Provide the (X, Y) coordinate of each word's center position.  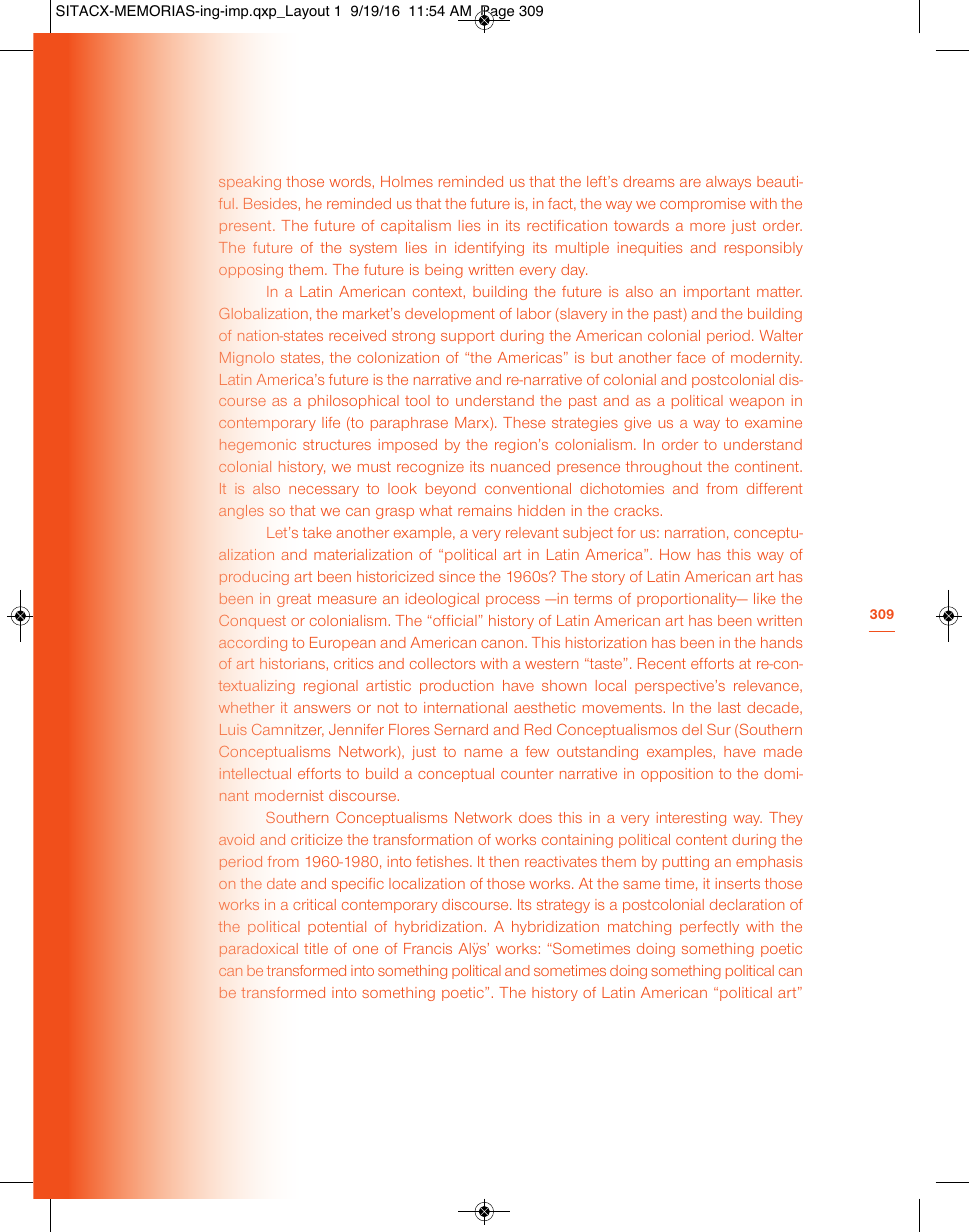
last (729, 707)
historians (292, 663)
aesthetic (545, 707)
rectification (567, 225)
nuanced (520, 466)
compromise (703, 205)
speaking (250, 183)
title (316, 948)
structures (337, 445)
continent (768, 466)
